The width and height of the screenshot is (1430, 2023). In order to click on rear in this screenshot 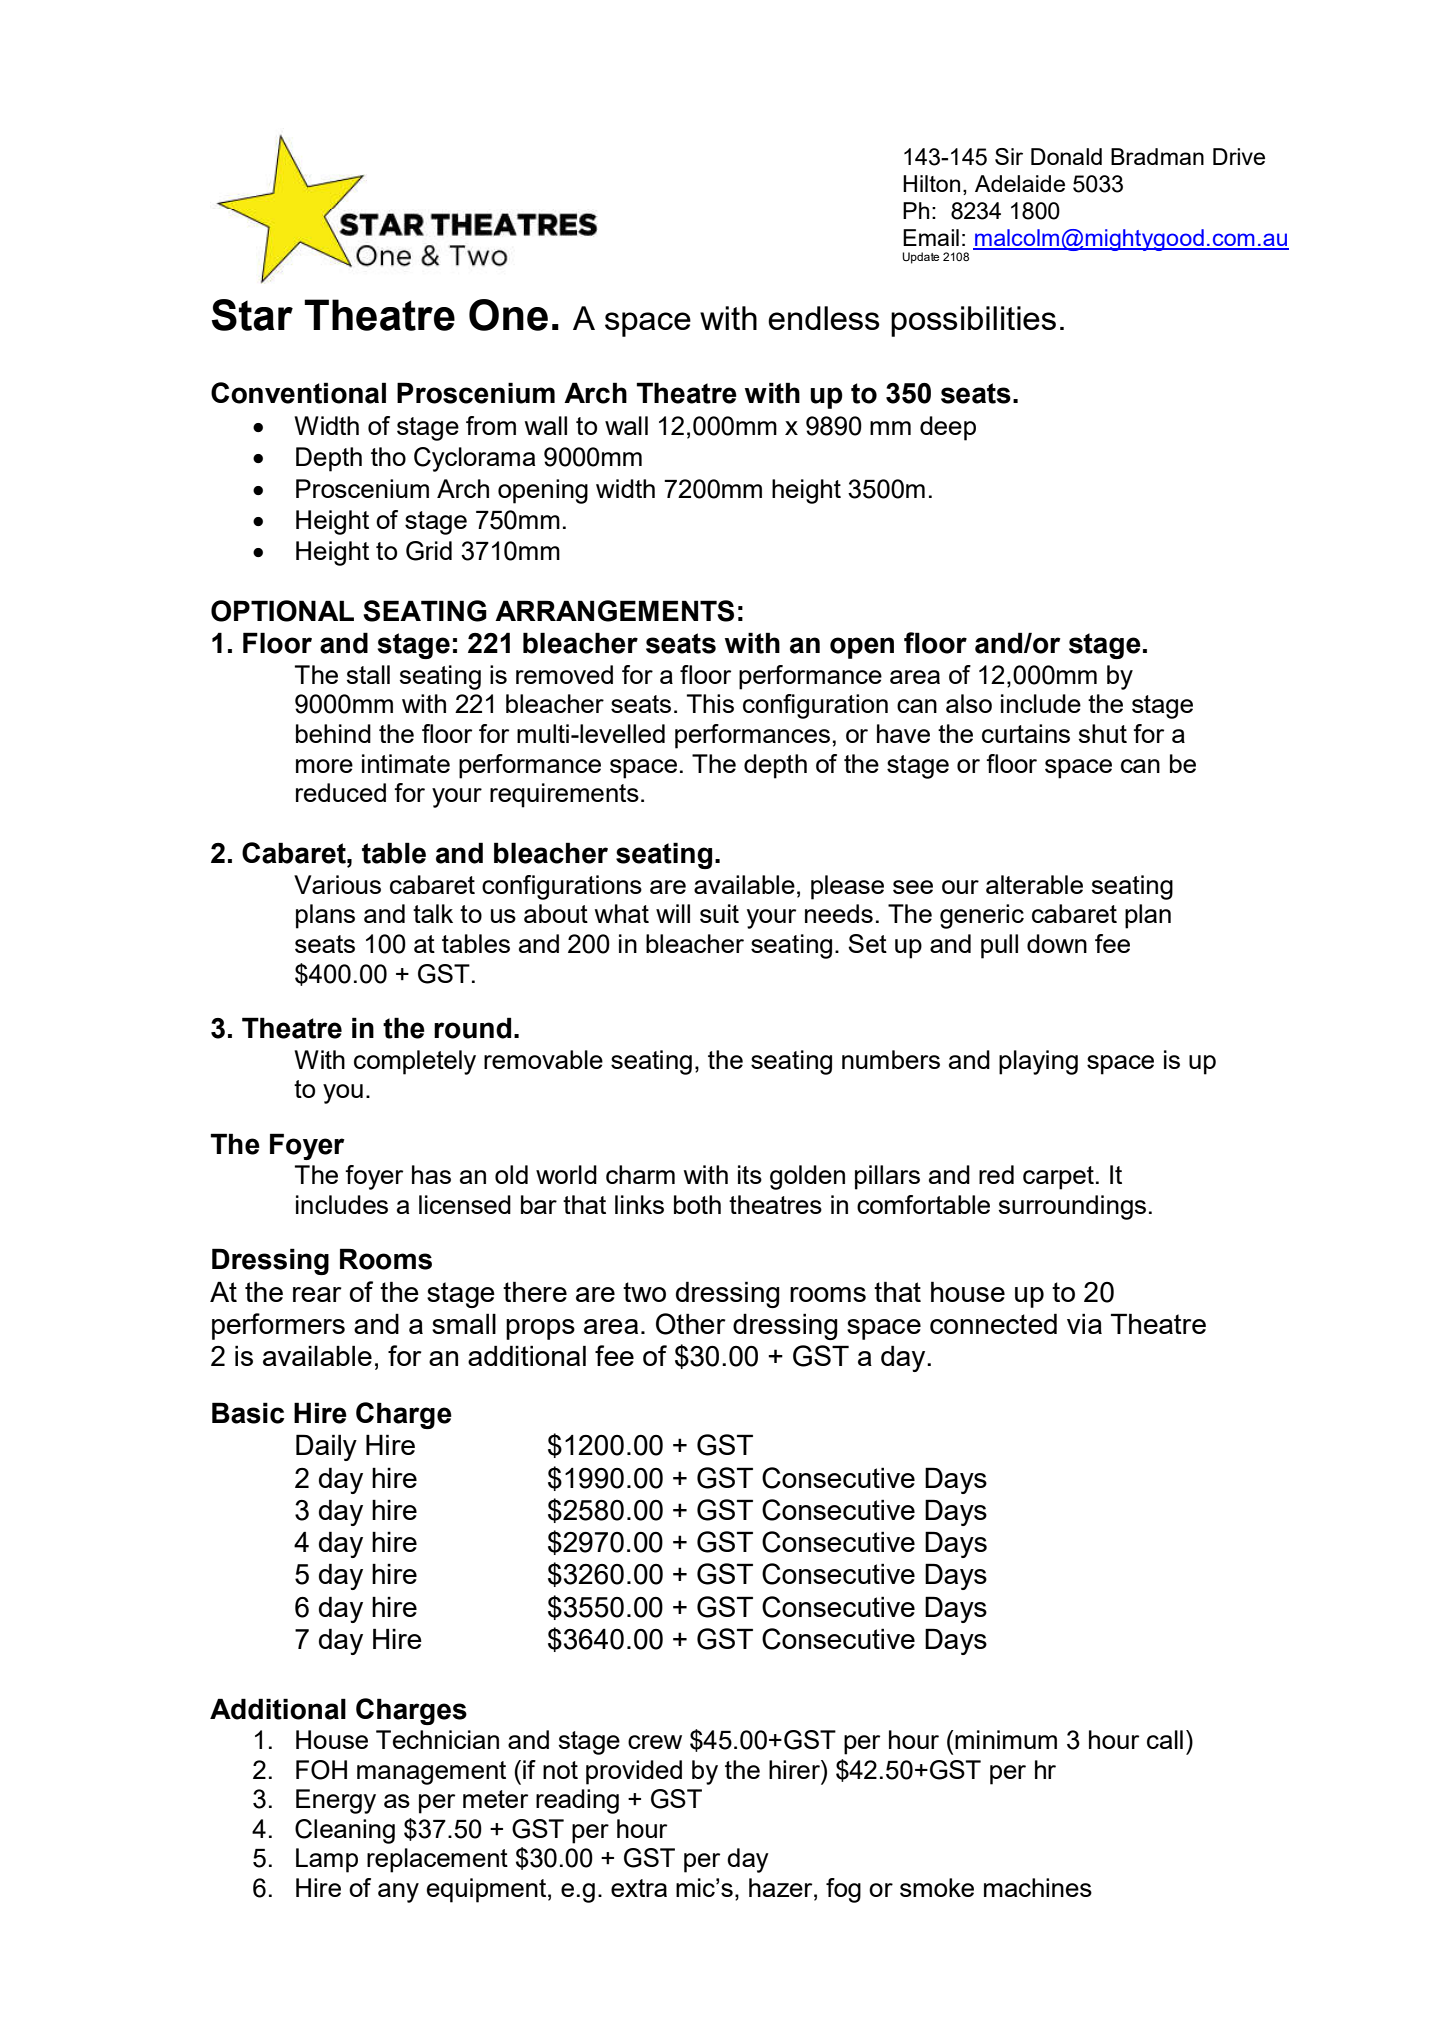, I will do `click(317, 1294)`.
